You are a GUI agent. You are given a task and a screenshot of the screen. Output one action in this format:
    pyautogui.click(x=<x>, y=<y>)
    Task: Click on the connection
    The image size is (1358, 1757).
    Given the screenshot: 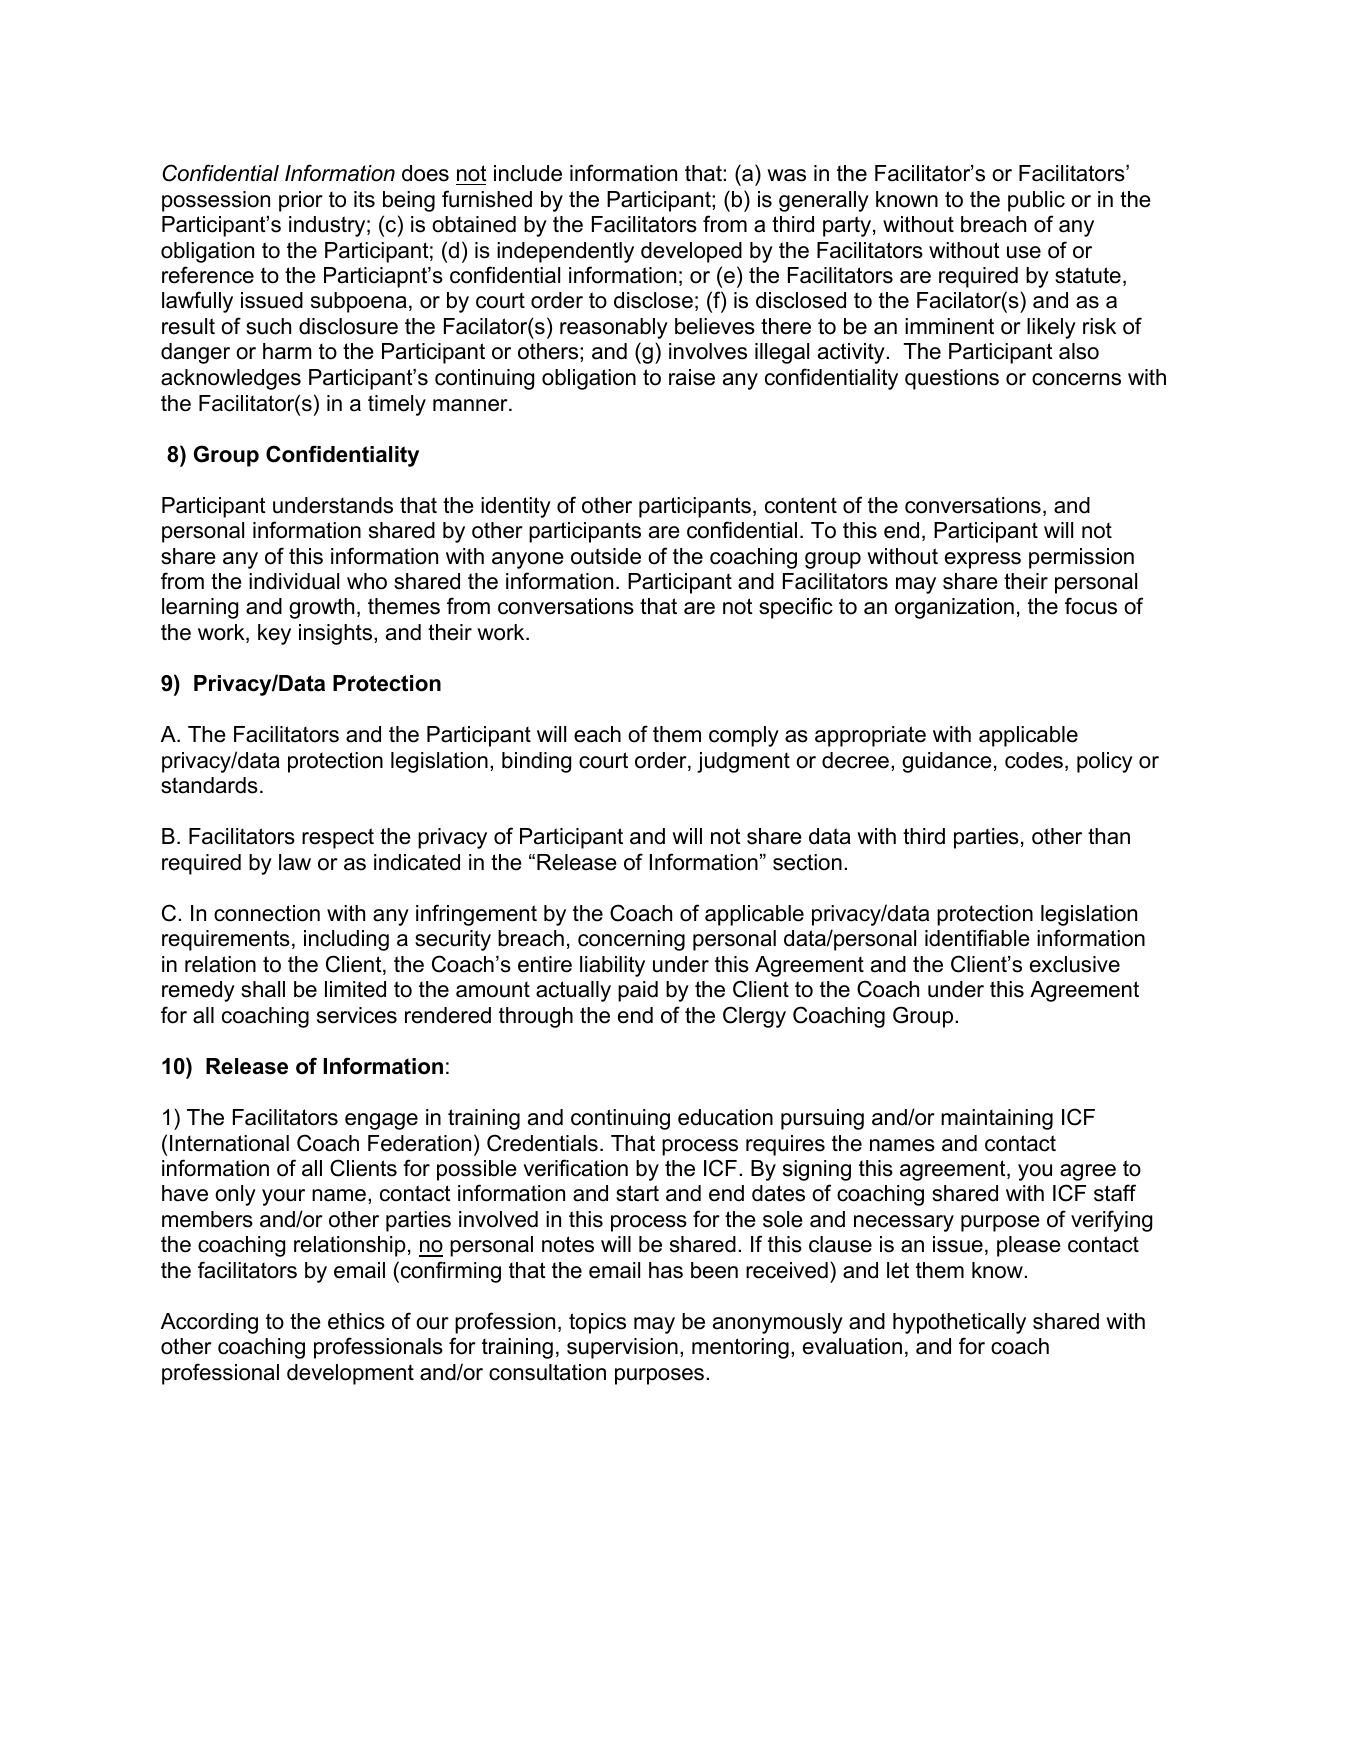 What is the action you would take?
    pyautogui.click(x=267, y=913)
